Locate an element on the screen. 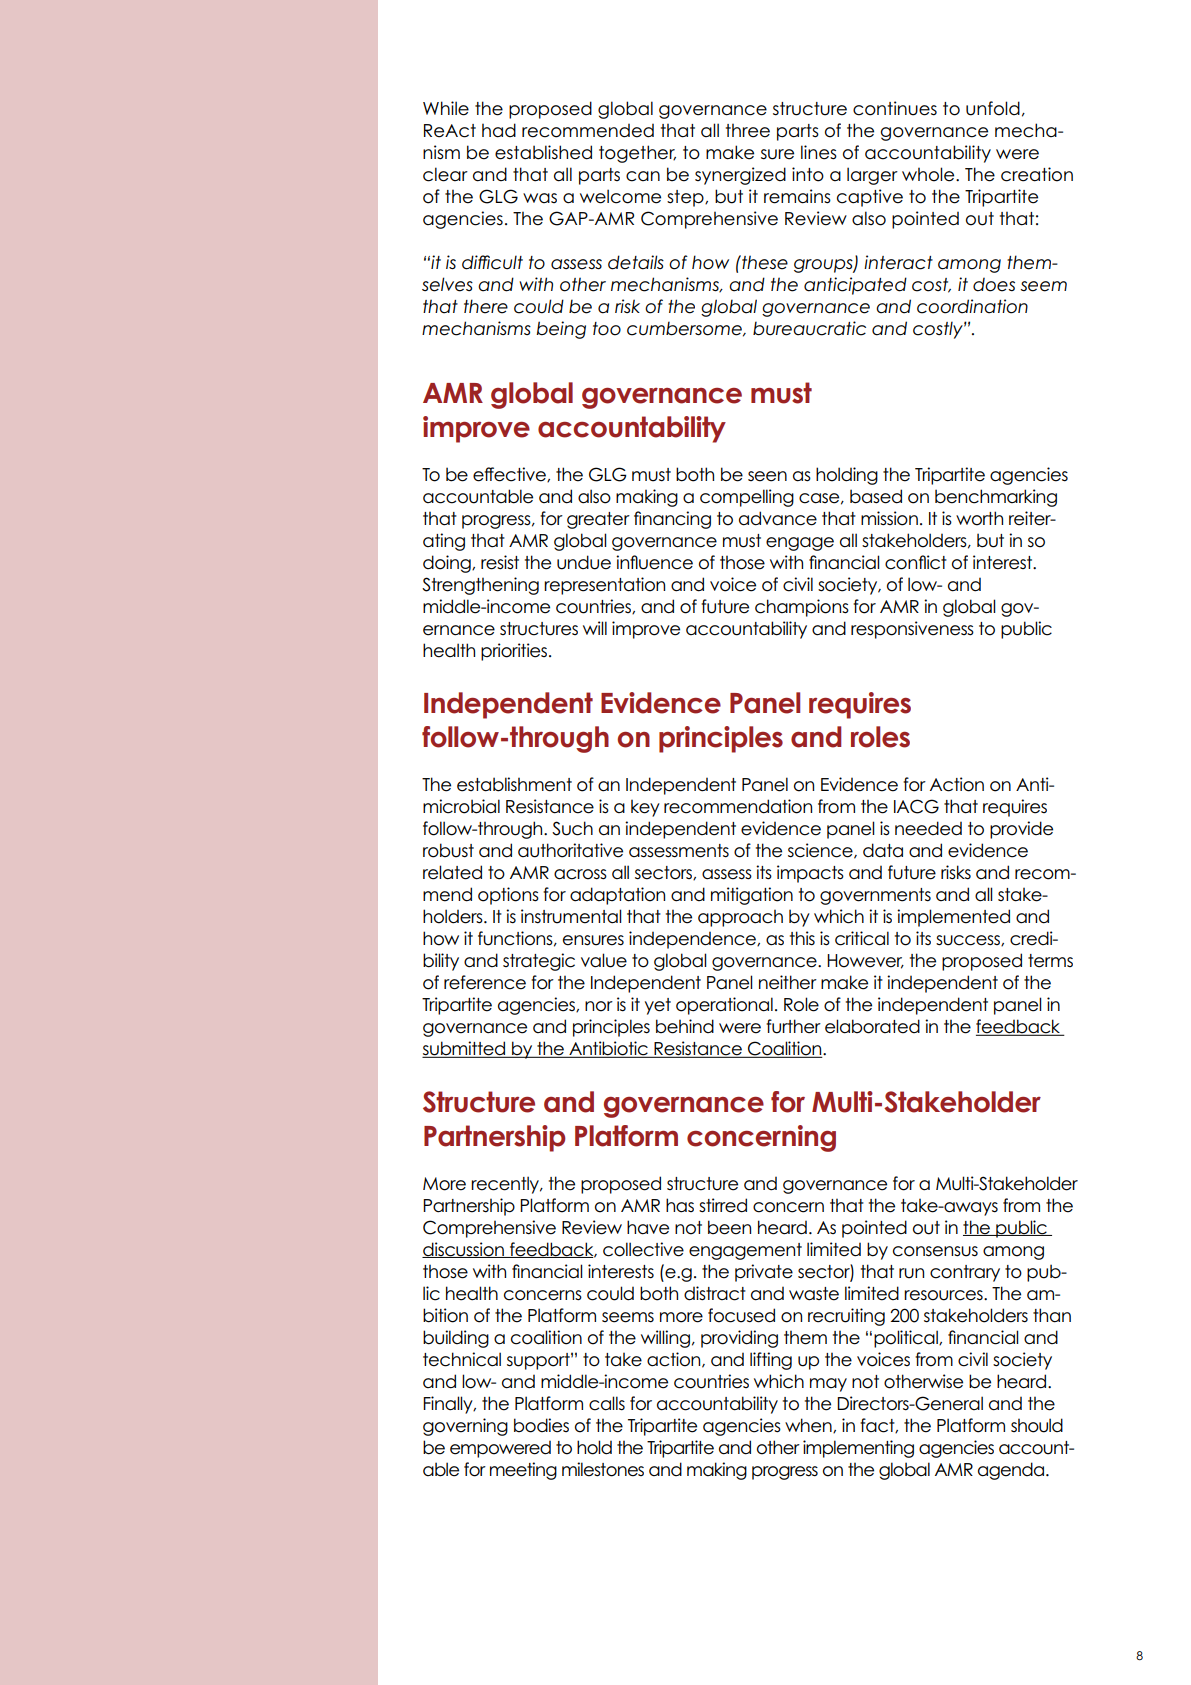  when is located at coordinates (809, 1425).
